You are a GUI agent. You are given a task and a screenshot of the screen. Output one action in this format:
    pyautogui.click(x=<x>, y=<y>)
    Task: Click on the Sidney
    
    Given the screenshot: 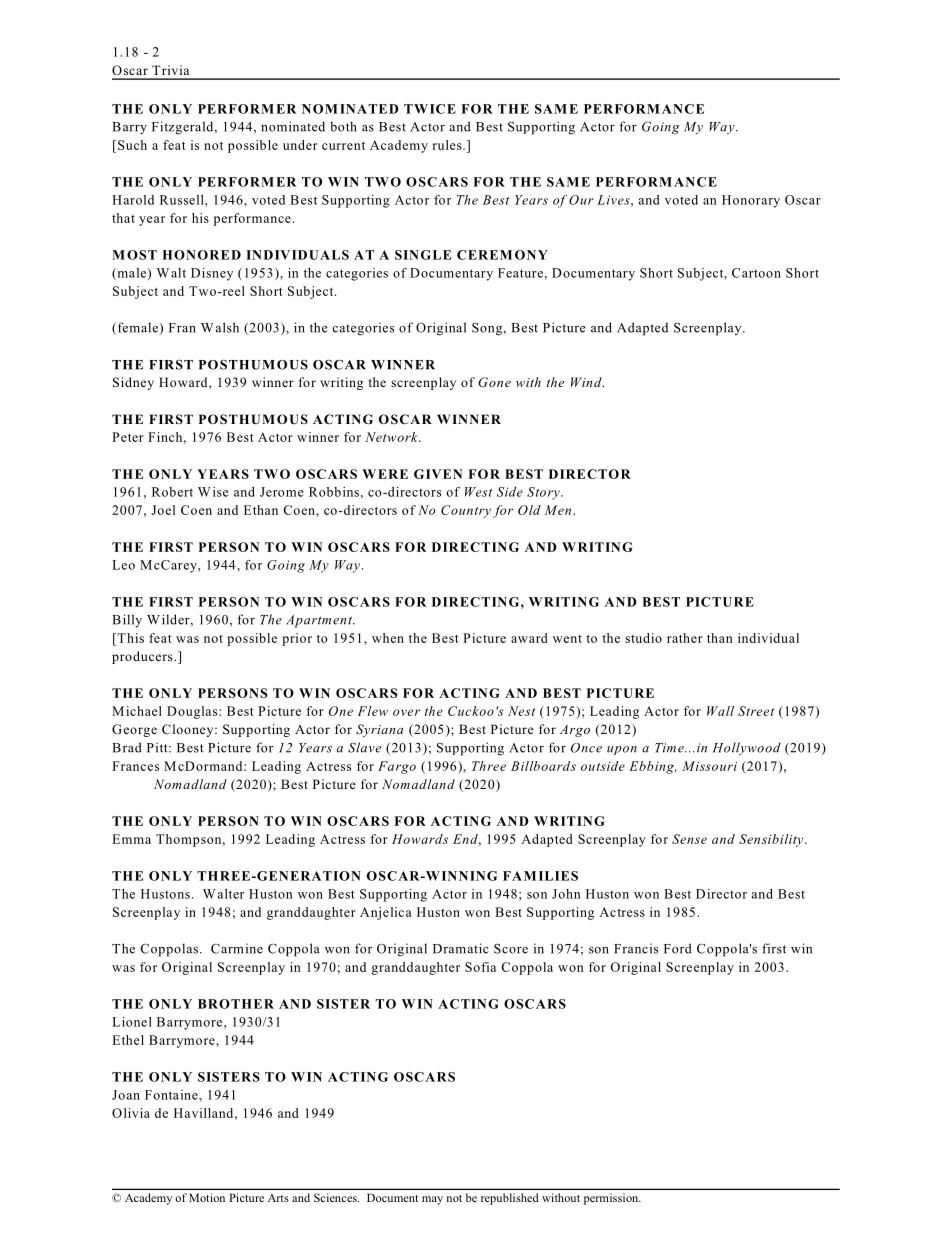 What is the action you would take?
    pyautogui.click(x=133, y=383)
